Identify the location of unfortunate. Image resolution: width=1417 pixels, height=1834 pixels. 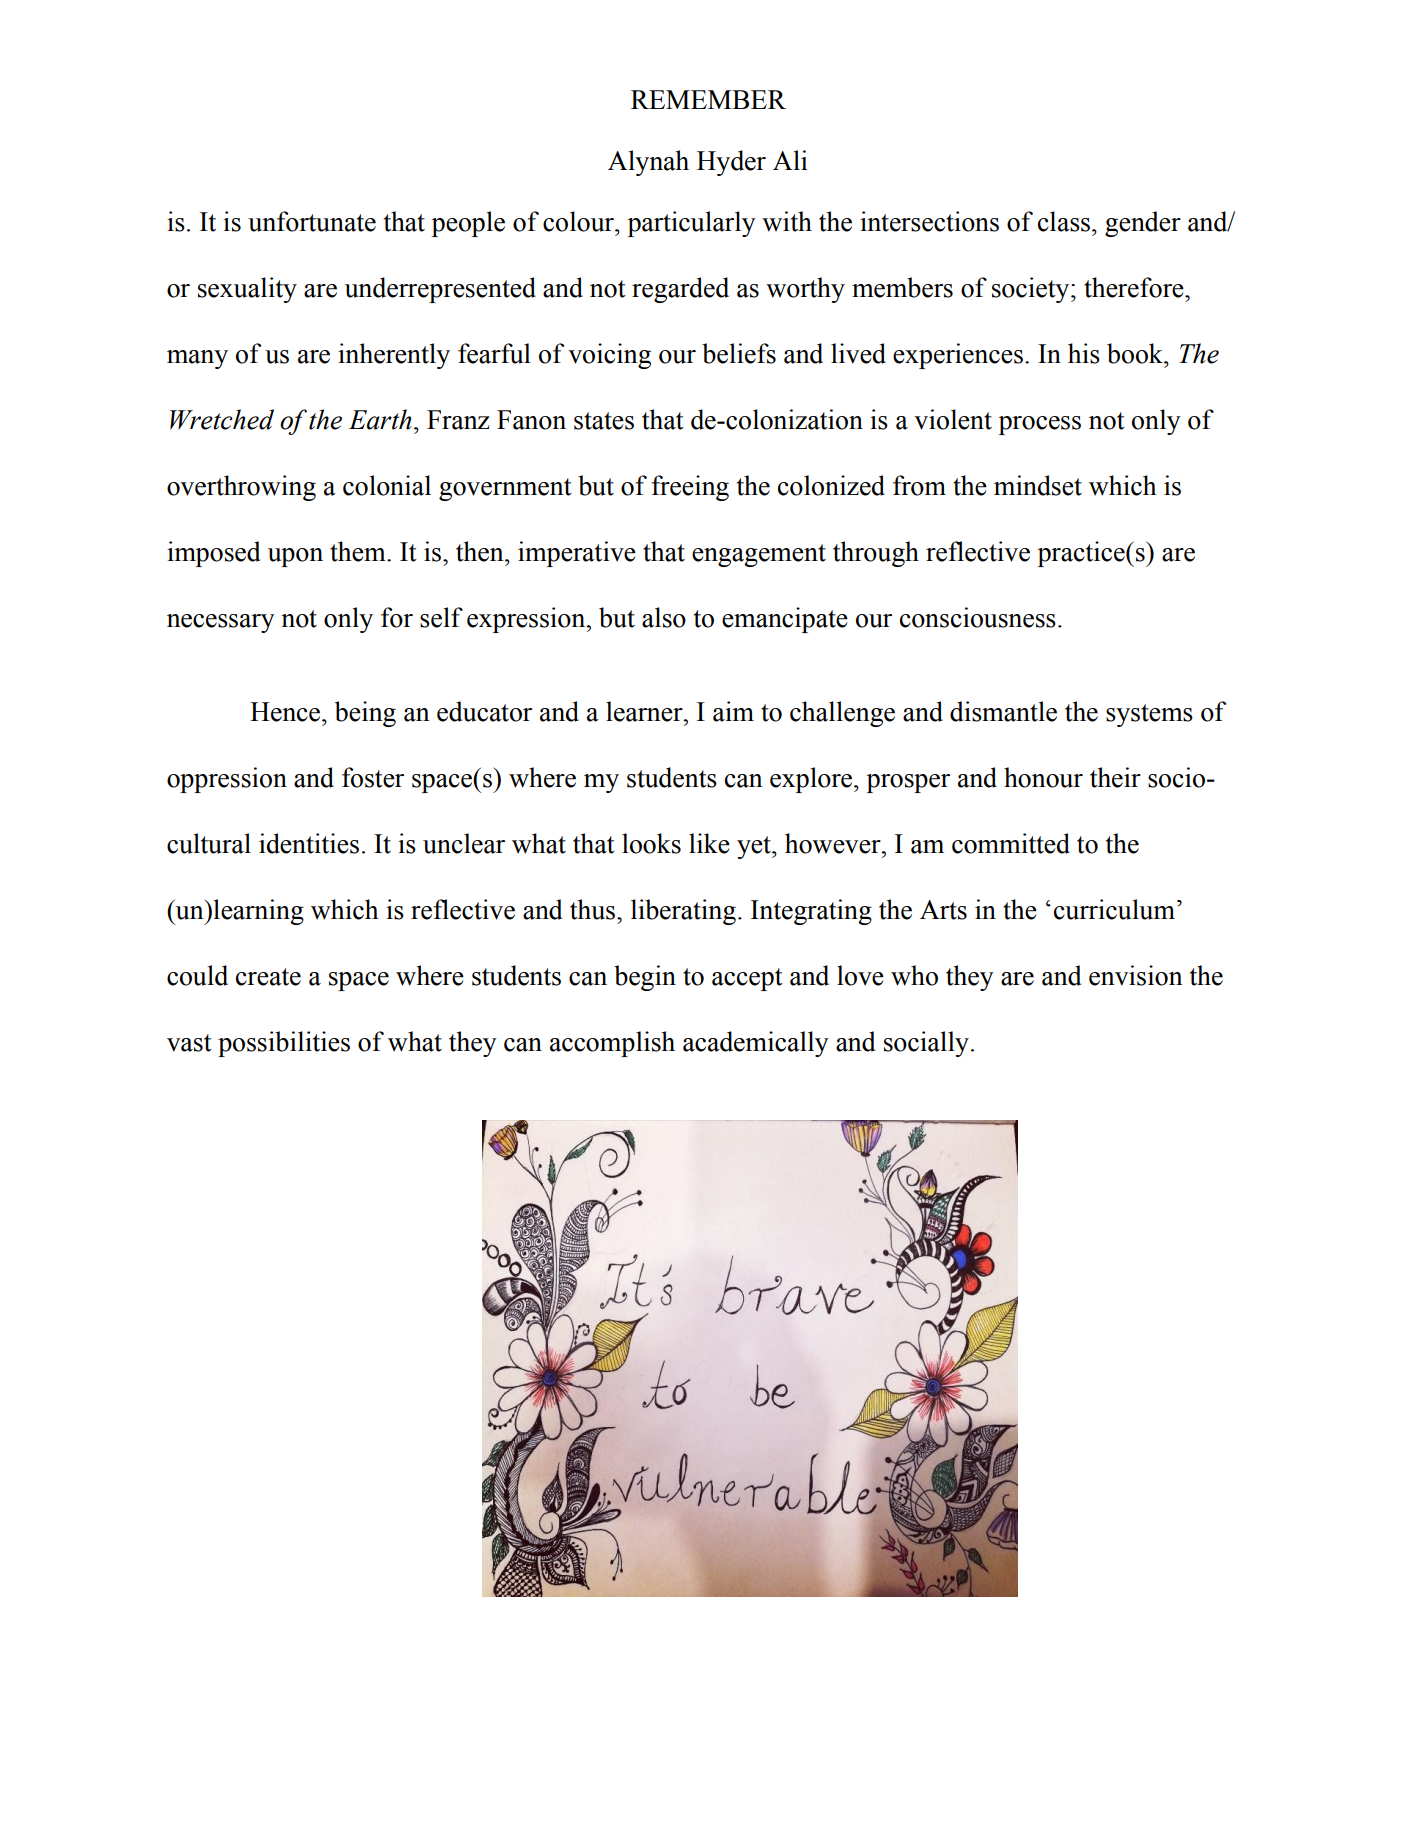
(312, 221).
